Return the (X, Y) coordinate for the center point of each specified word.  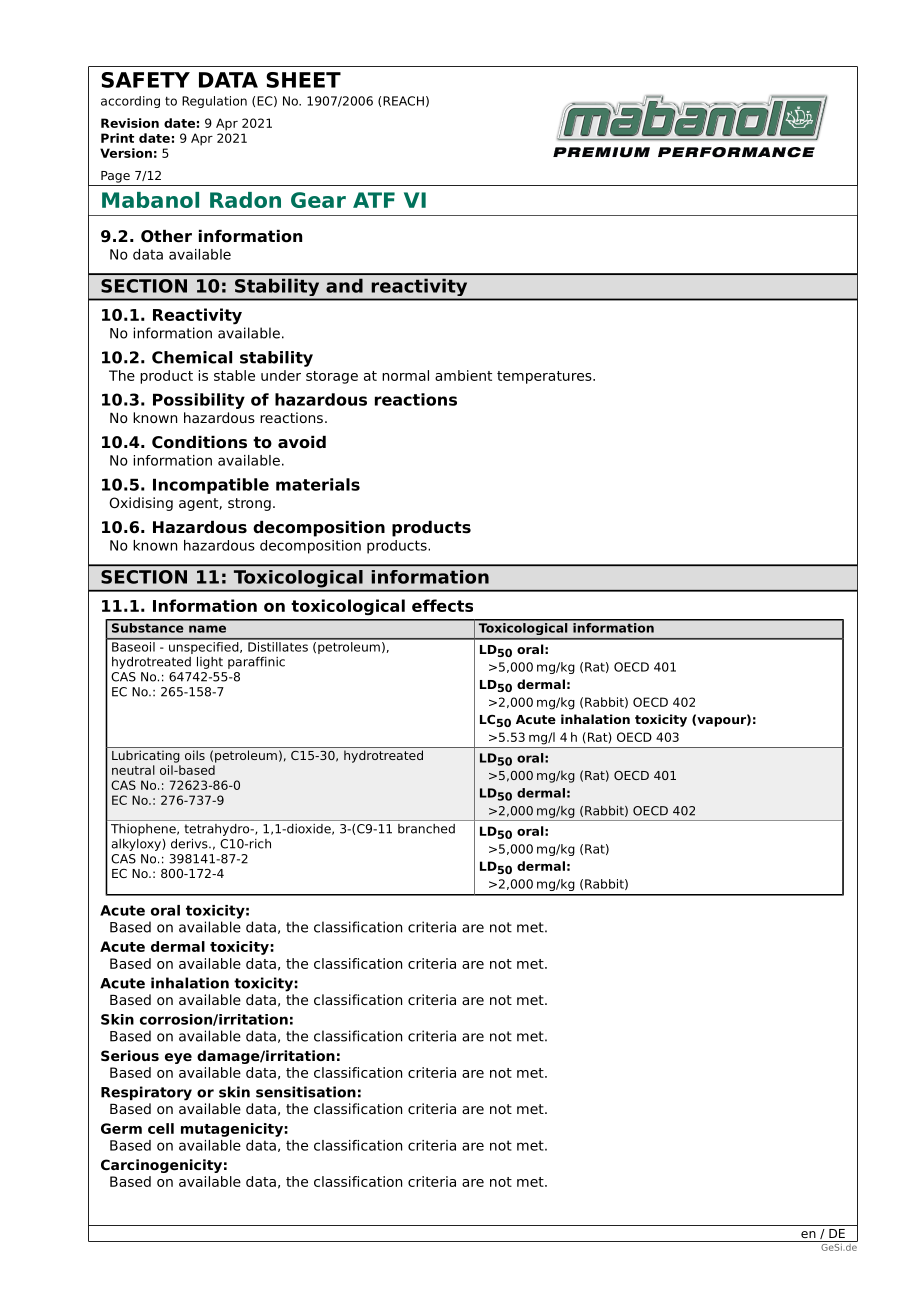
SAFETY (145, 80)
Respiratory (146, 1093)
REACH (403, 101)
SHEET (303, 80)
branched (426, 829)
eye (178, 1058)
